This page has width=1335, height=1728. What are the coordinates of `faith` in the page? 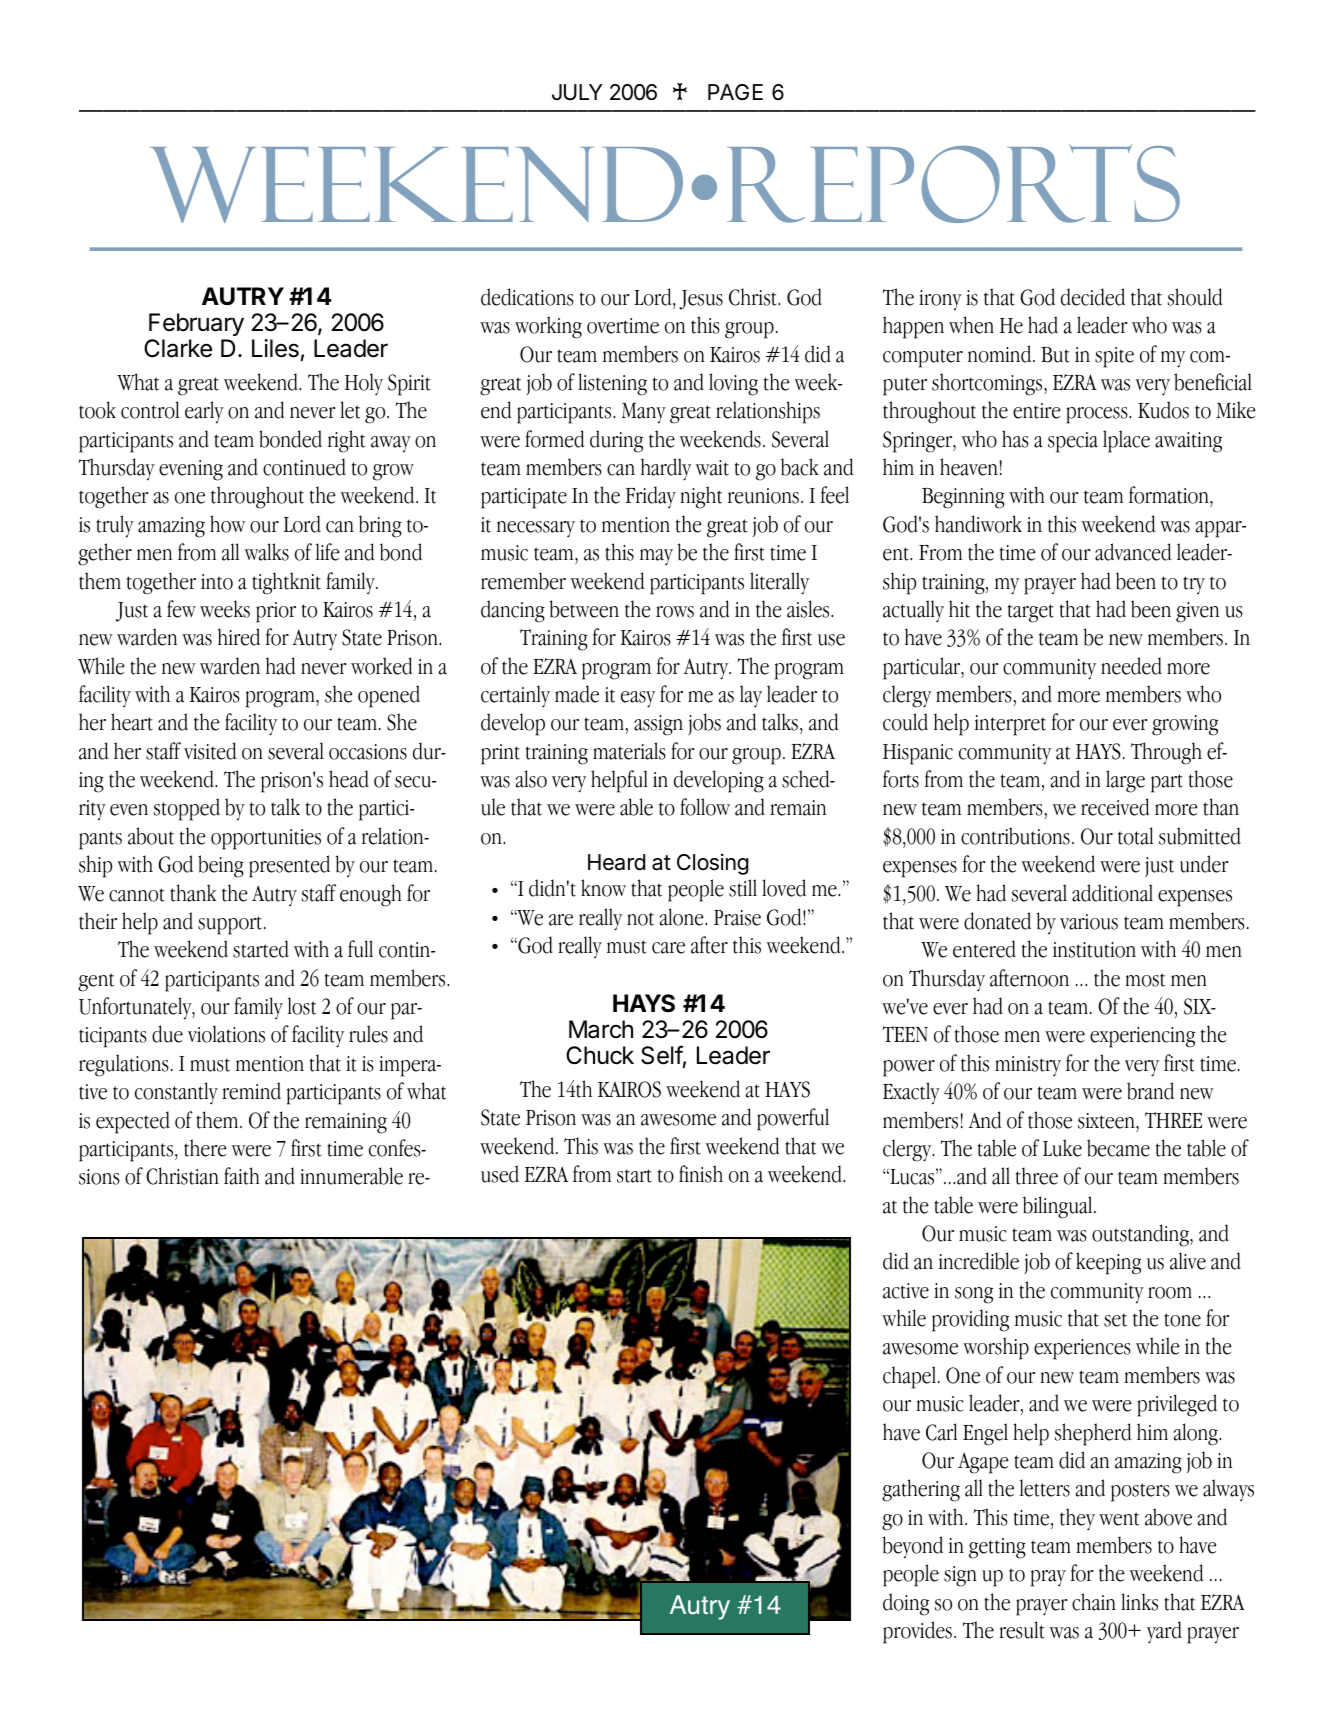 It's located at (242, 1176).
